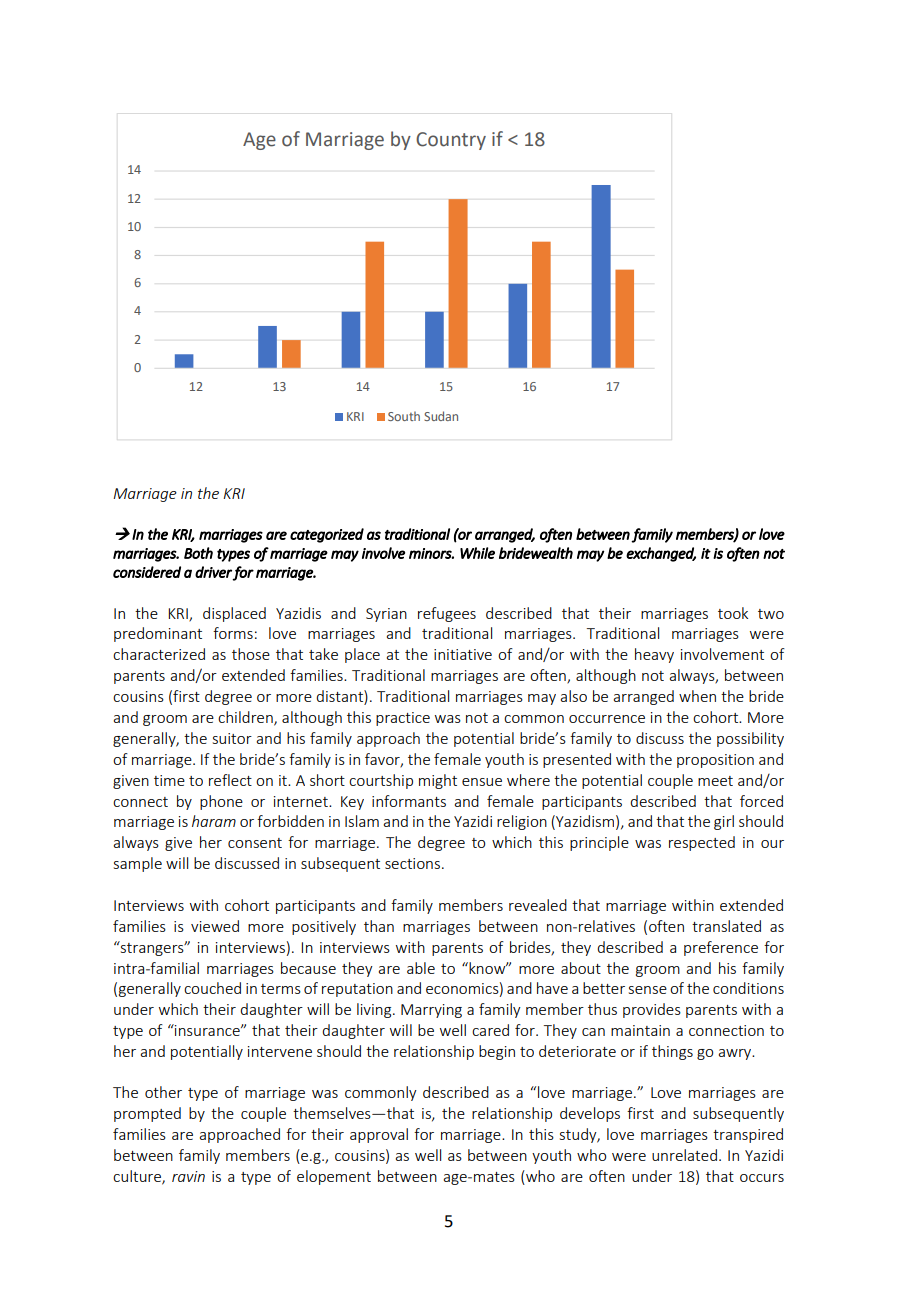 The image size is (924, 1308). Describe the element at coordinates (404, 416) in the screenshot. I see `South` at that location.
